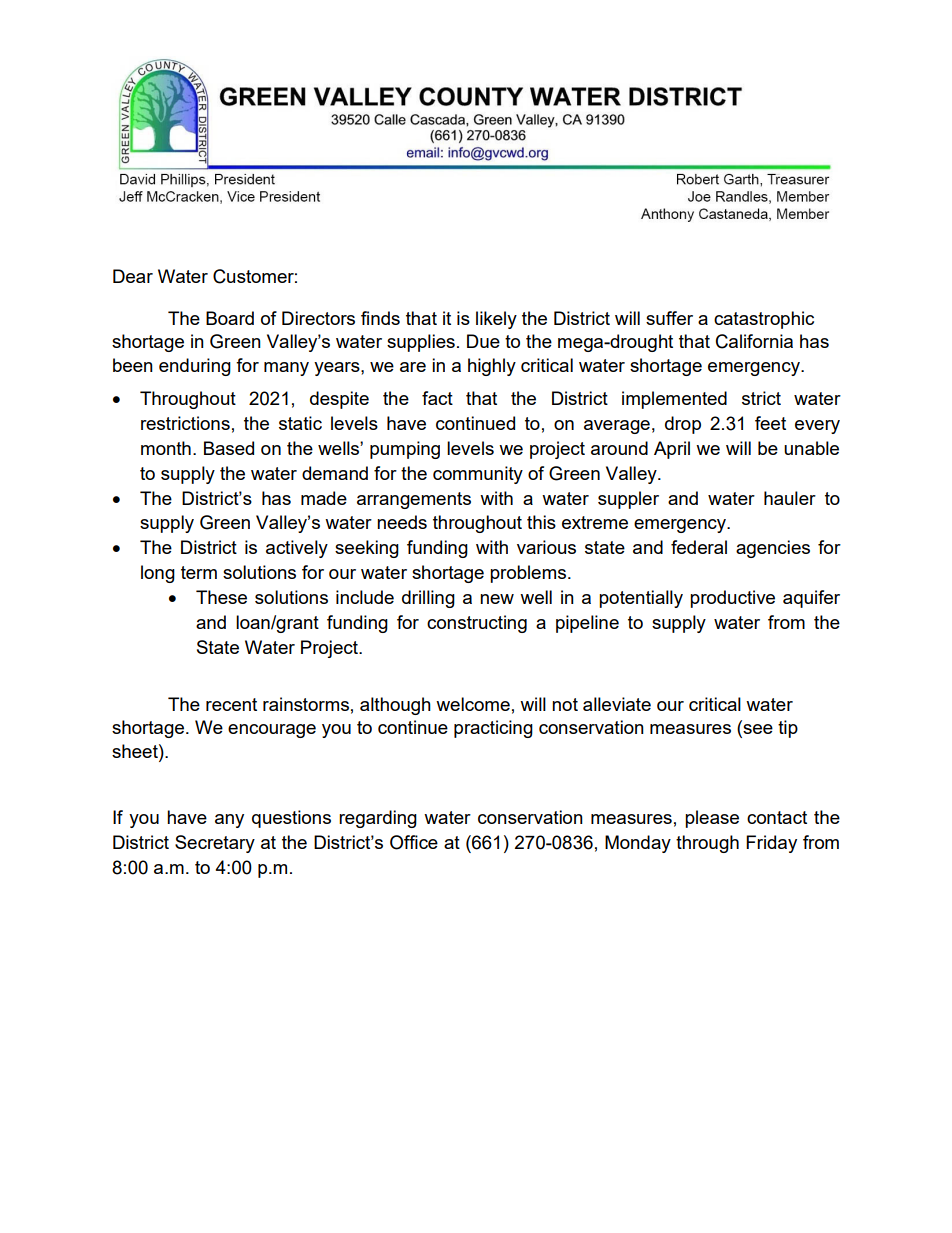 This page has width=952, height=1233. Describe the element at coordinates (414, 842) in the page. I see `Office` at that location.
